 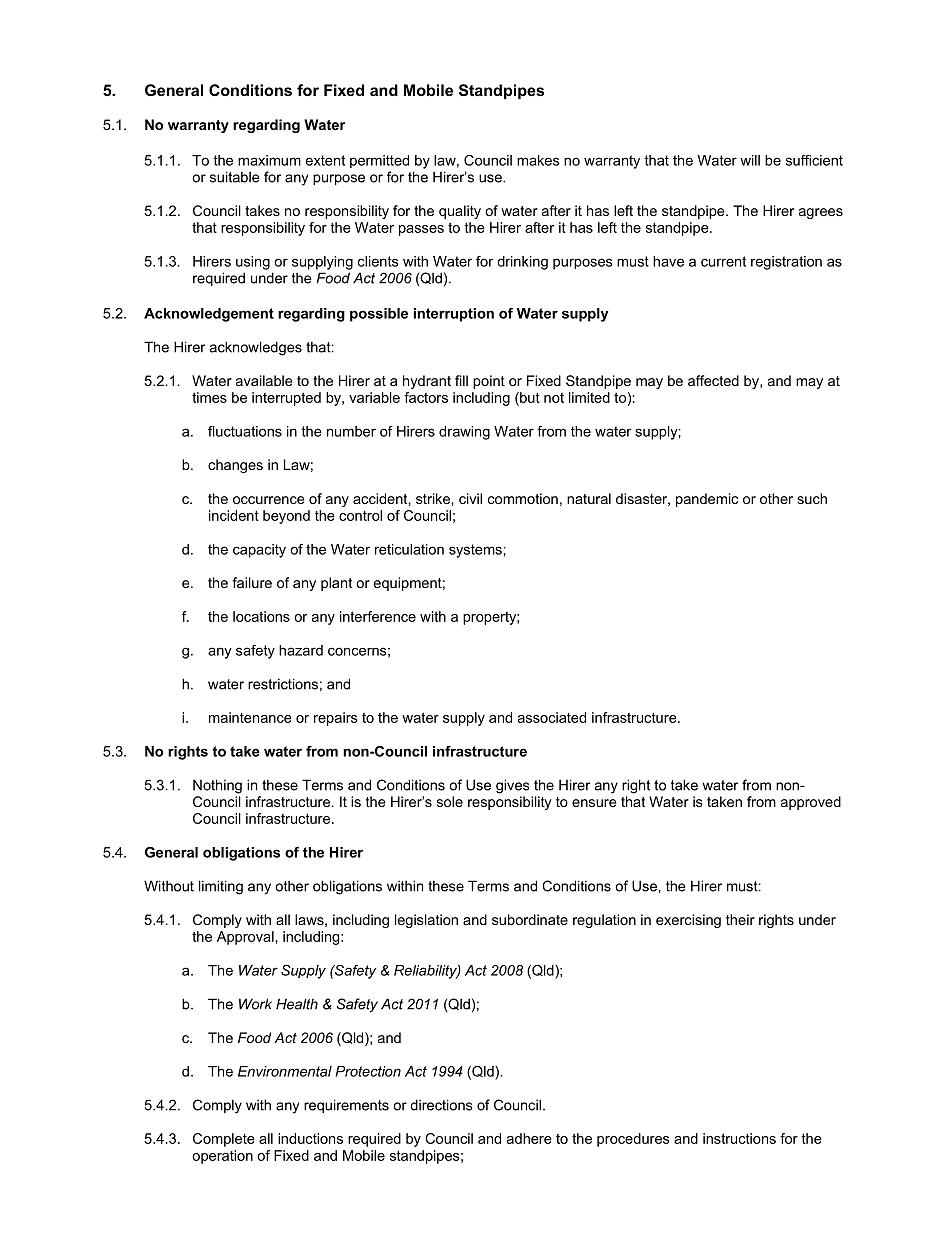 What do you see at coordinates (224, 1140) in the image?
I see `Complete` at bounding box center [224, 1140].
